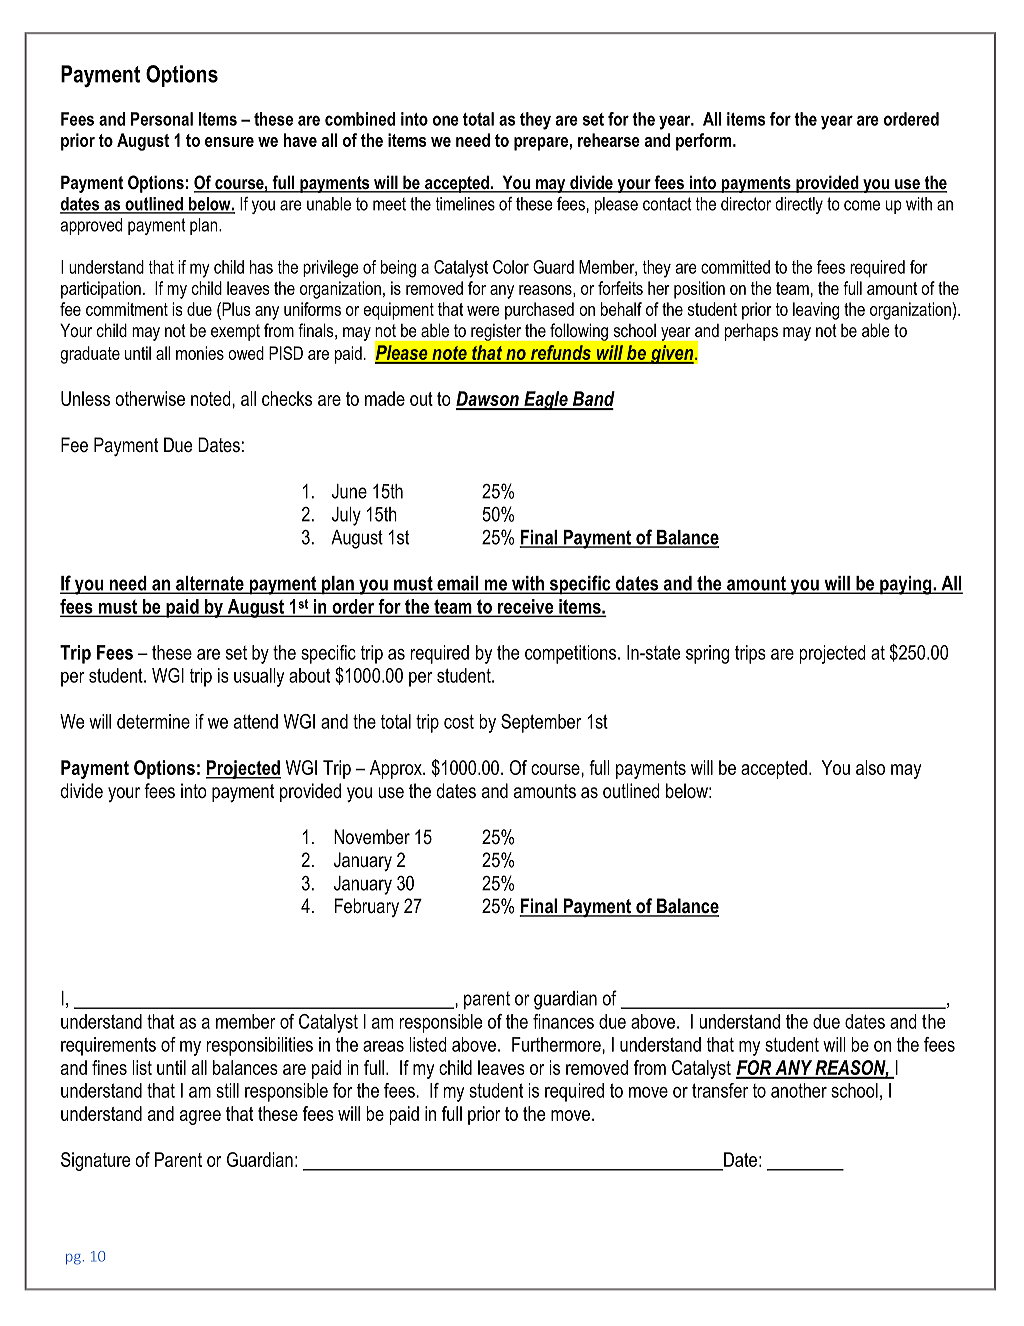 Image resolution: width=1024 pixels, height=1326 pixels. I want to click on monies, so click(200, 353).
